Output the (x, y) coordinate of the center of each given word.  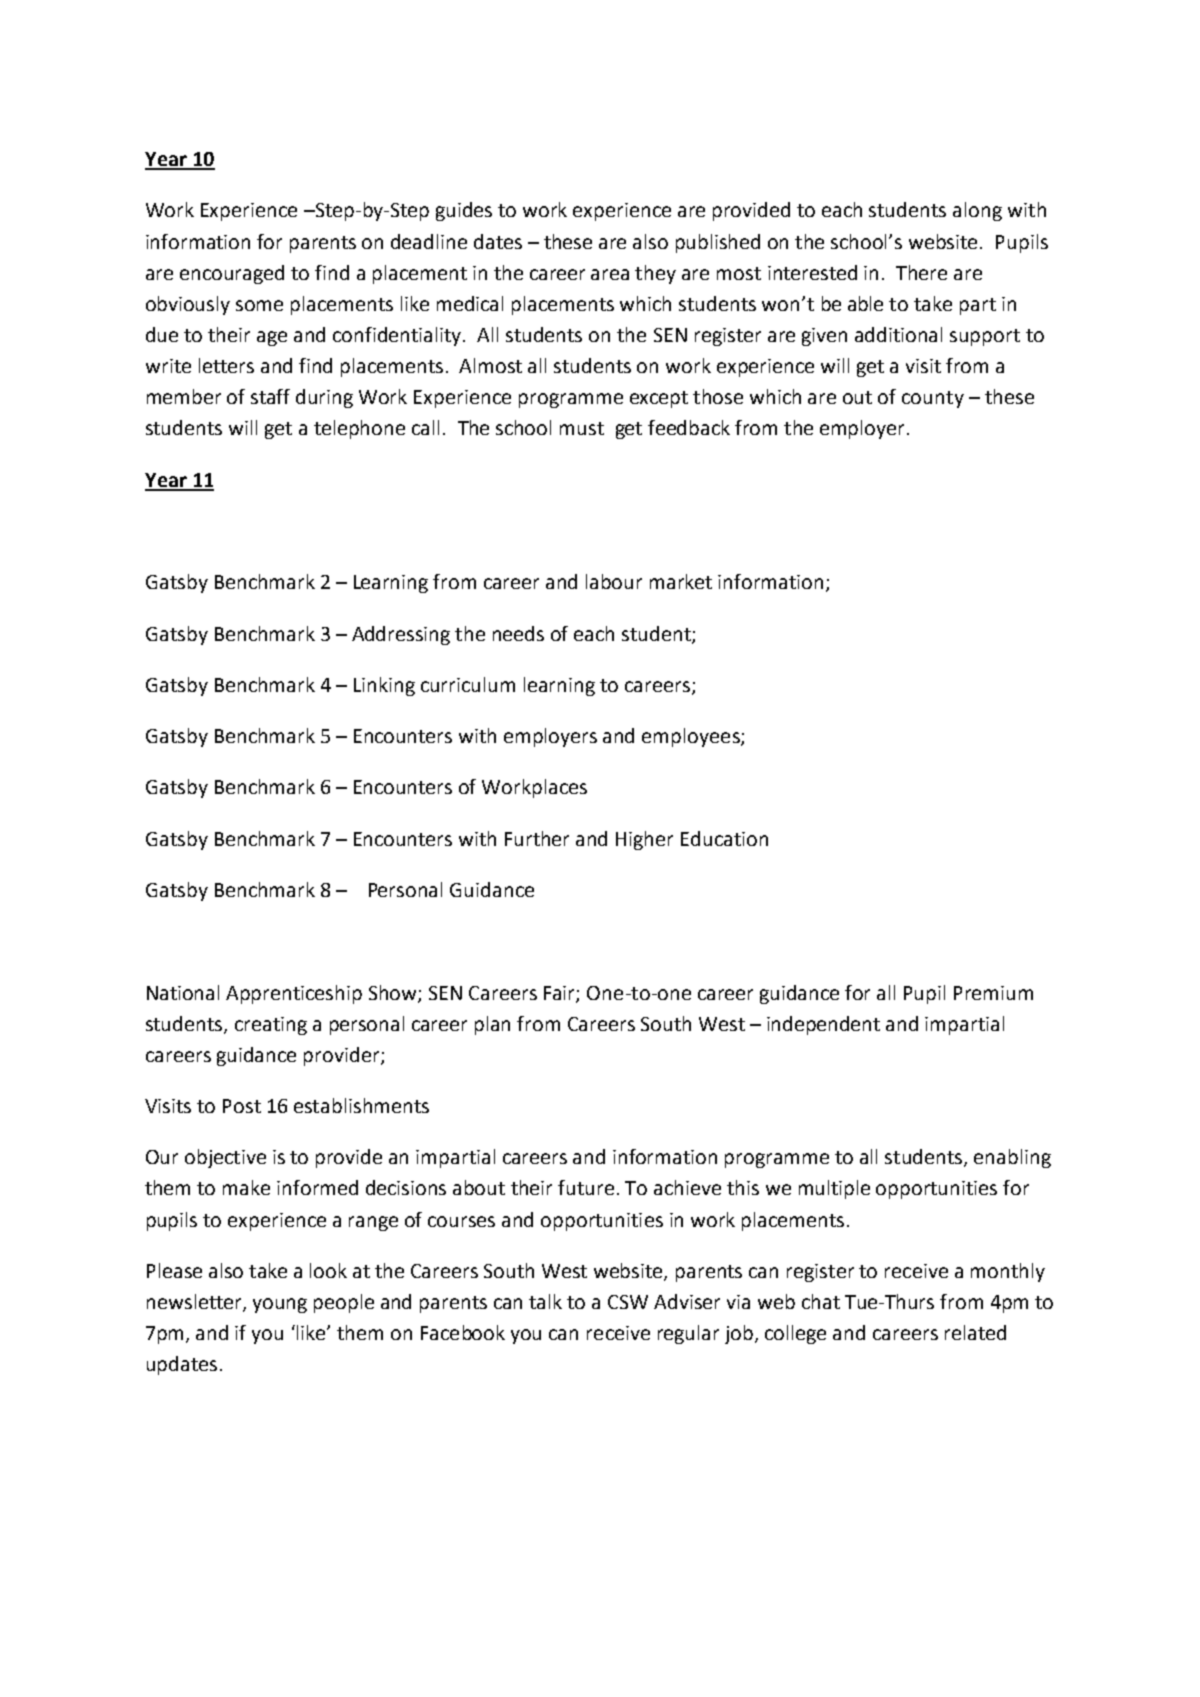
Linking (384, 686)
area (610, 274)
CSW (628, 1302)
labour (614, 581)
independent (823, 1025)
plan (492, 1025)
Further (537, 838)
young (280, 1305)
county (933, 399)
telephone (359, 429)
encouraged (232, 274)
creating (271, 1026)
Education (724, 838)
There (921, 272)
